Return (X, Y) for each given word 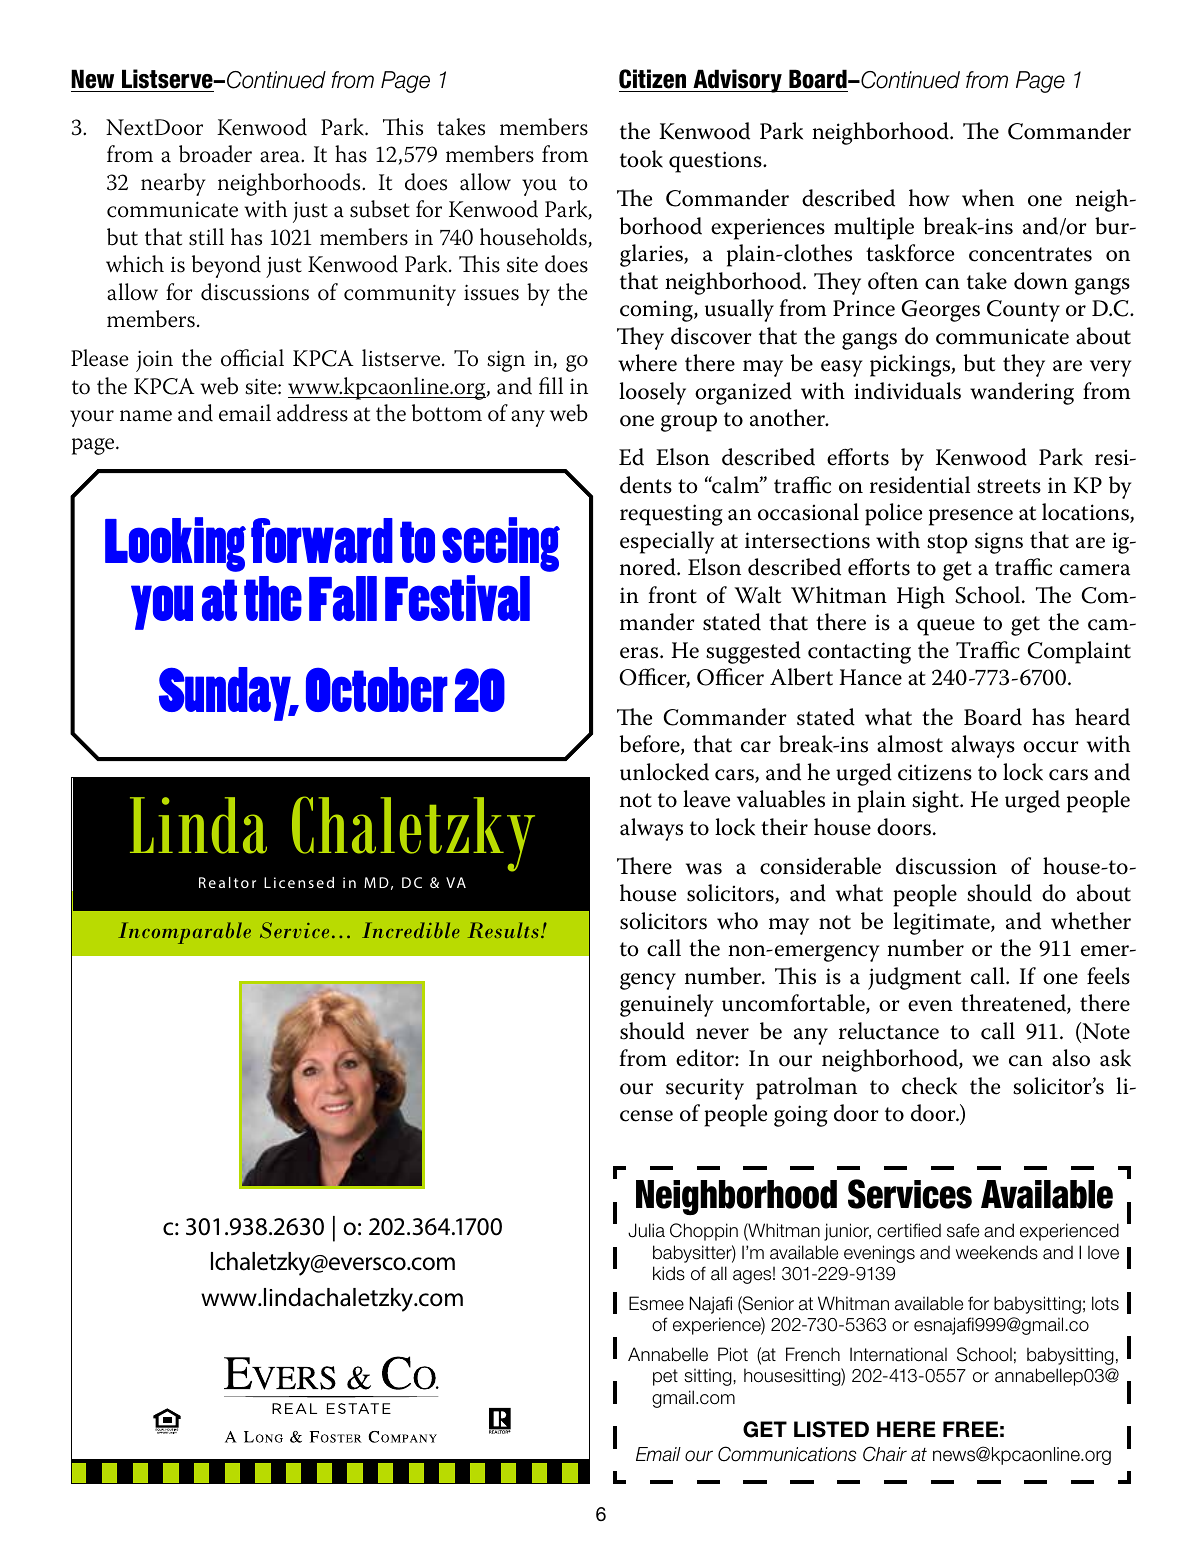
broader (215, 154)
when (988, 198)
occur (1051, 747)
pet (665, 1377)
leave (706, 799)
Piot (733, 1354)
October (377, 689)
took (641, 159)
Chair (885, 1454)
